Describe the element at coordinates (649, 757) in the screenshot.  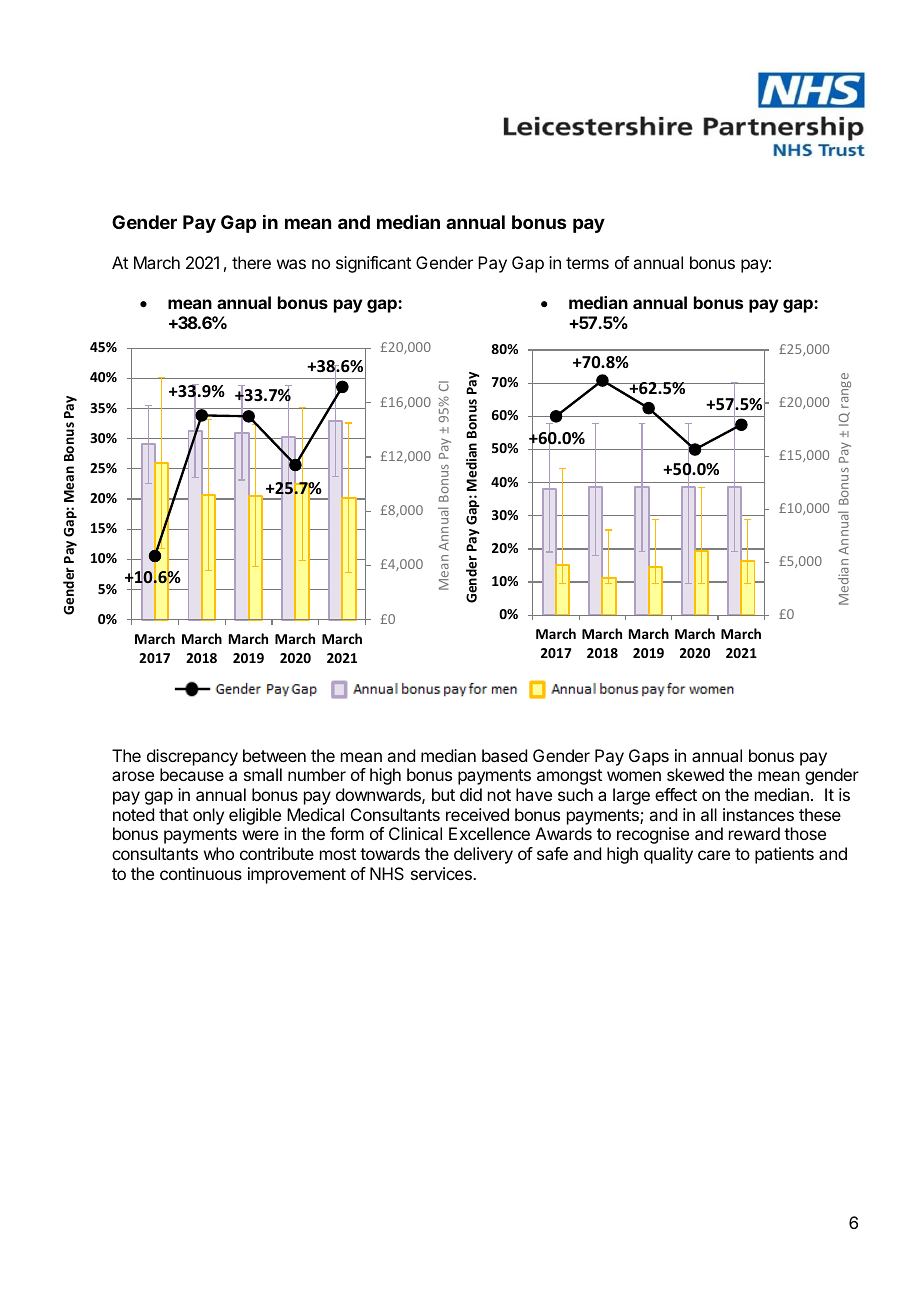
I see `Gaps` at that location.
